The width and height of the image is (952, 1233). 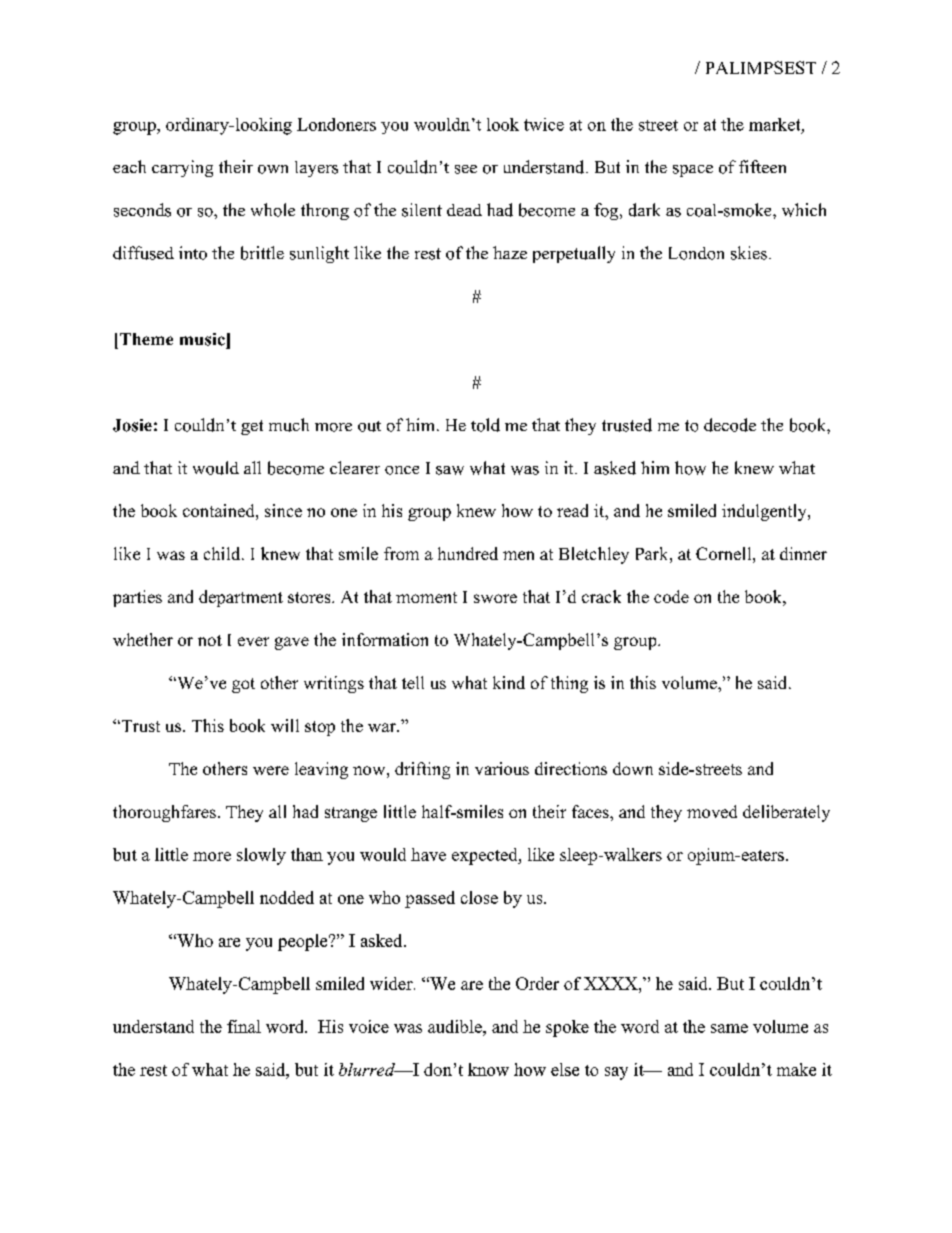 What do you see at coordinates (223, 553) in the image?
I see `child` at bounding box center [223, 553].
